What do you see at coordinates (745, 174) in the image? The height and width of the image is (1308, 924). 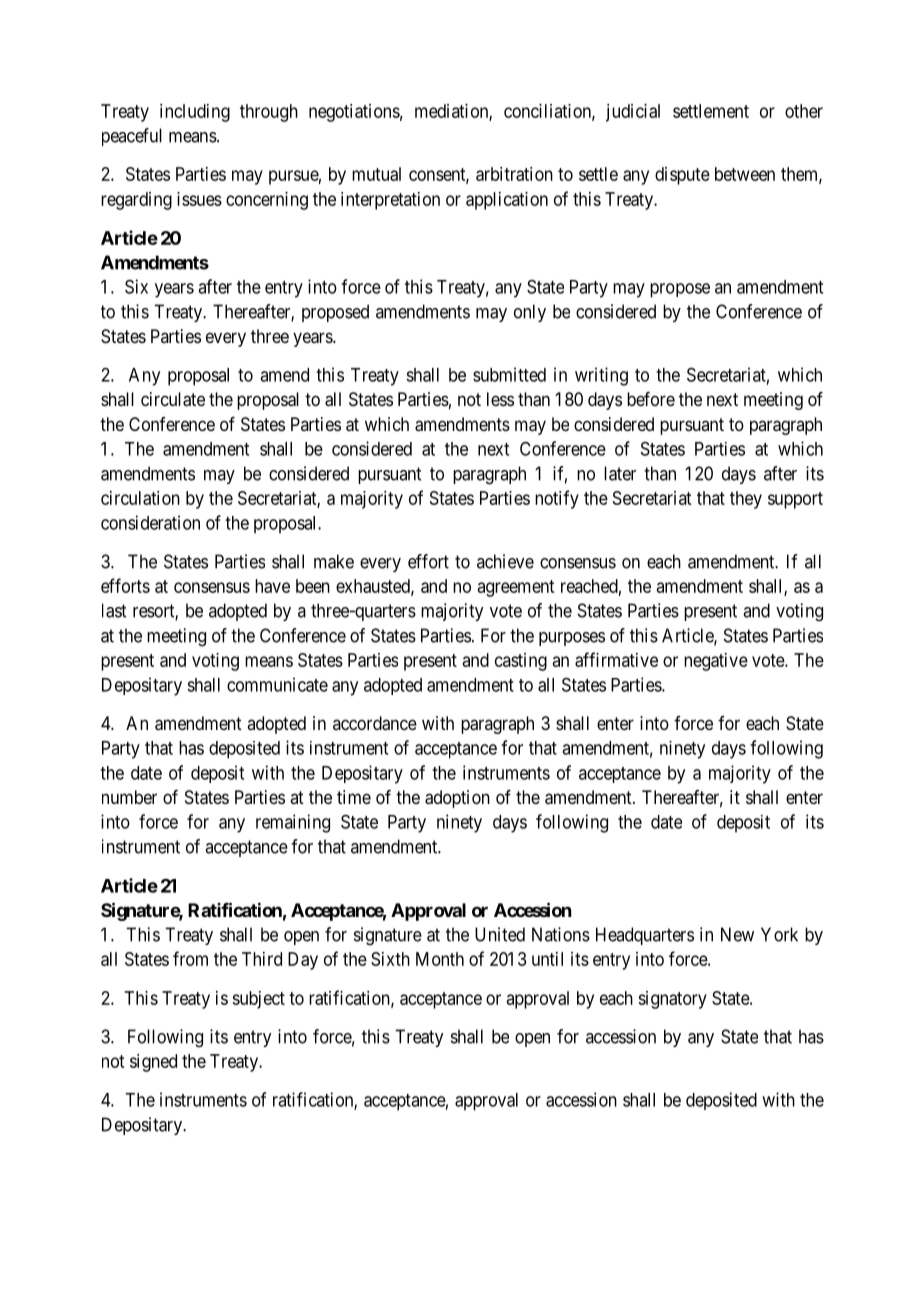 I see `between` at bounding box center [745, 174].
